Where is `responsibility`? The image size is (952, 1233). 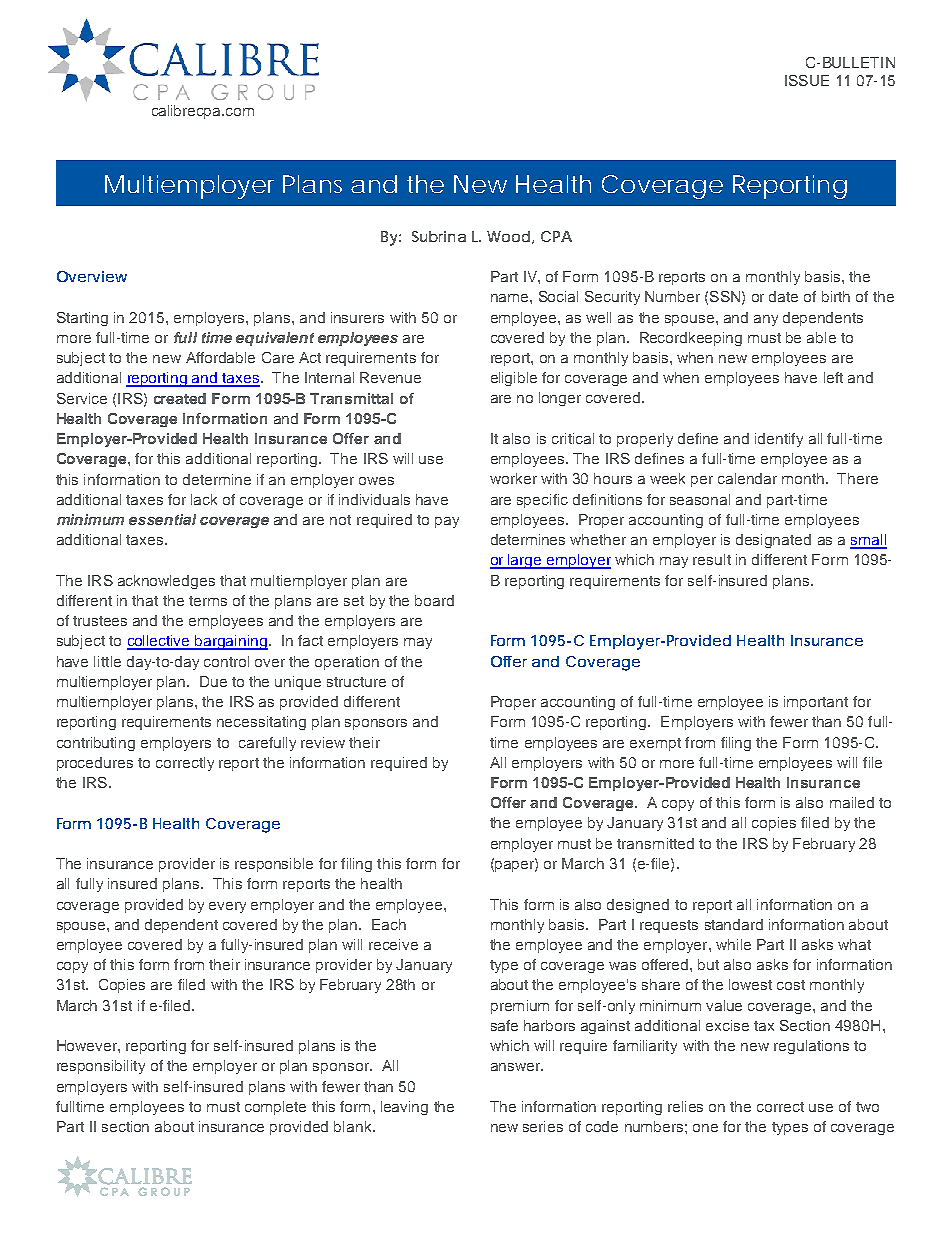 responsibility is located at coordinates (101, 1067).
